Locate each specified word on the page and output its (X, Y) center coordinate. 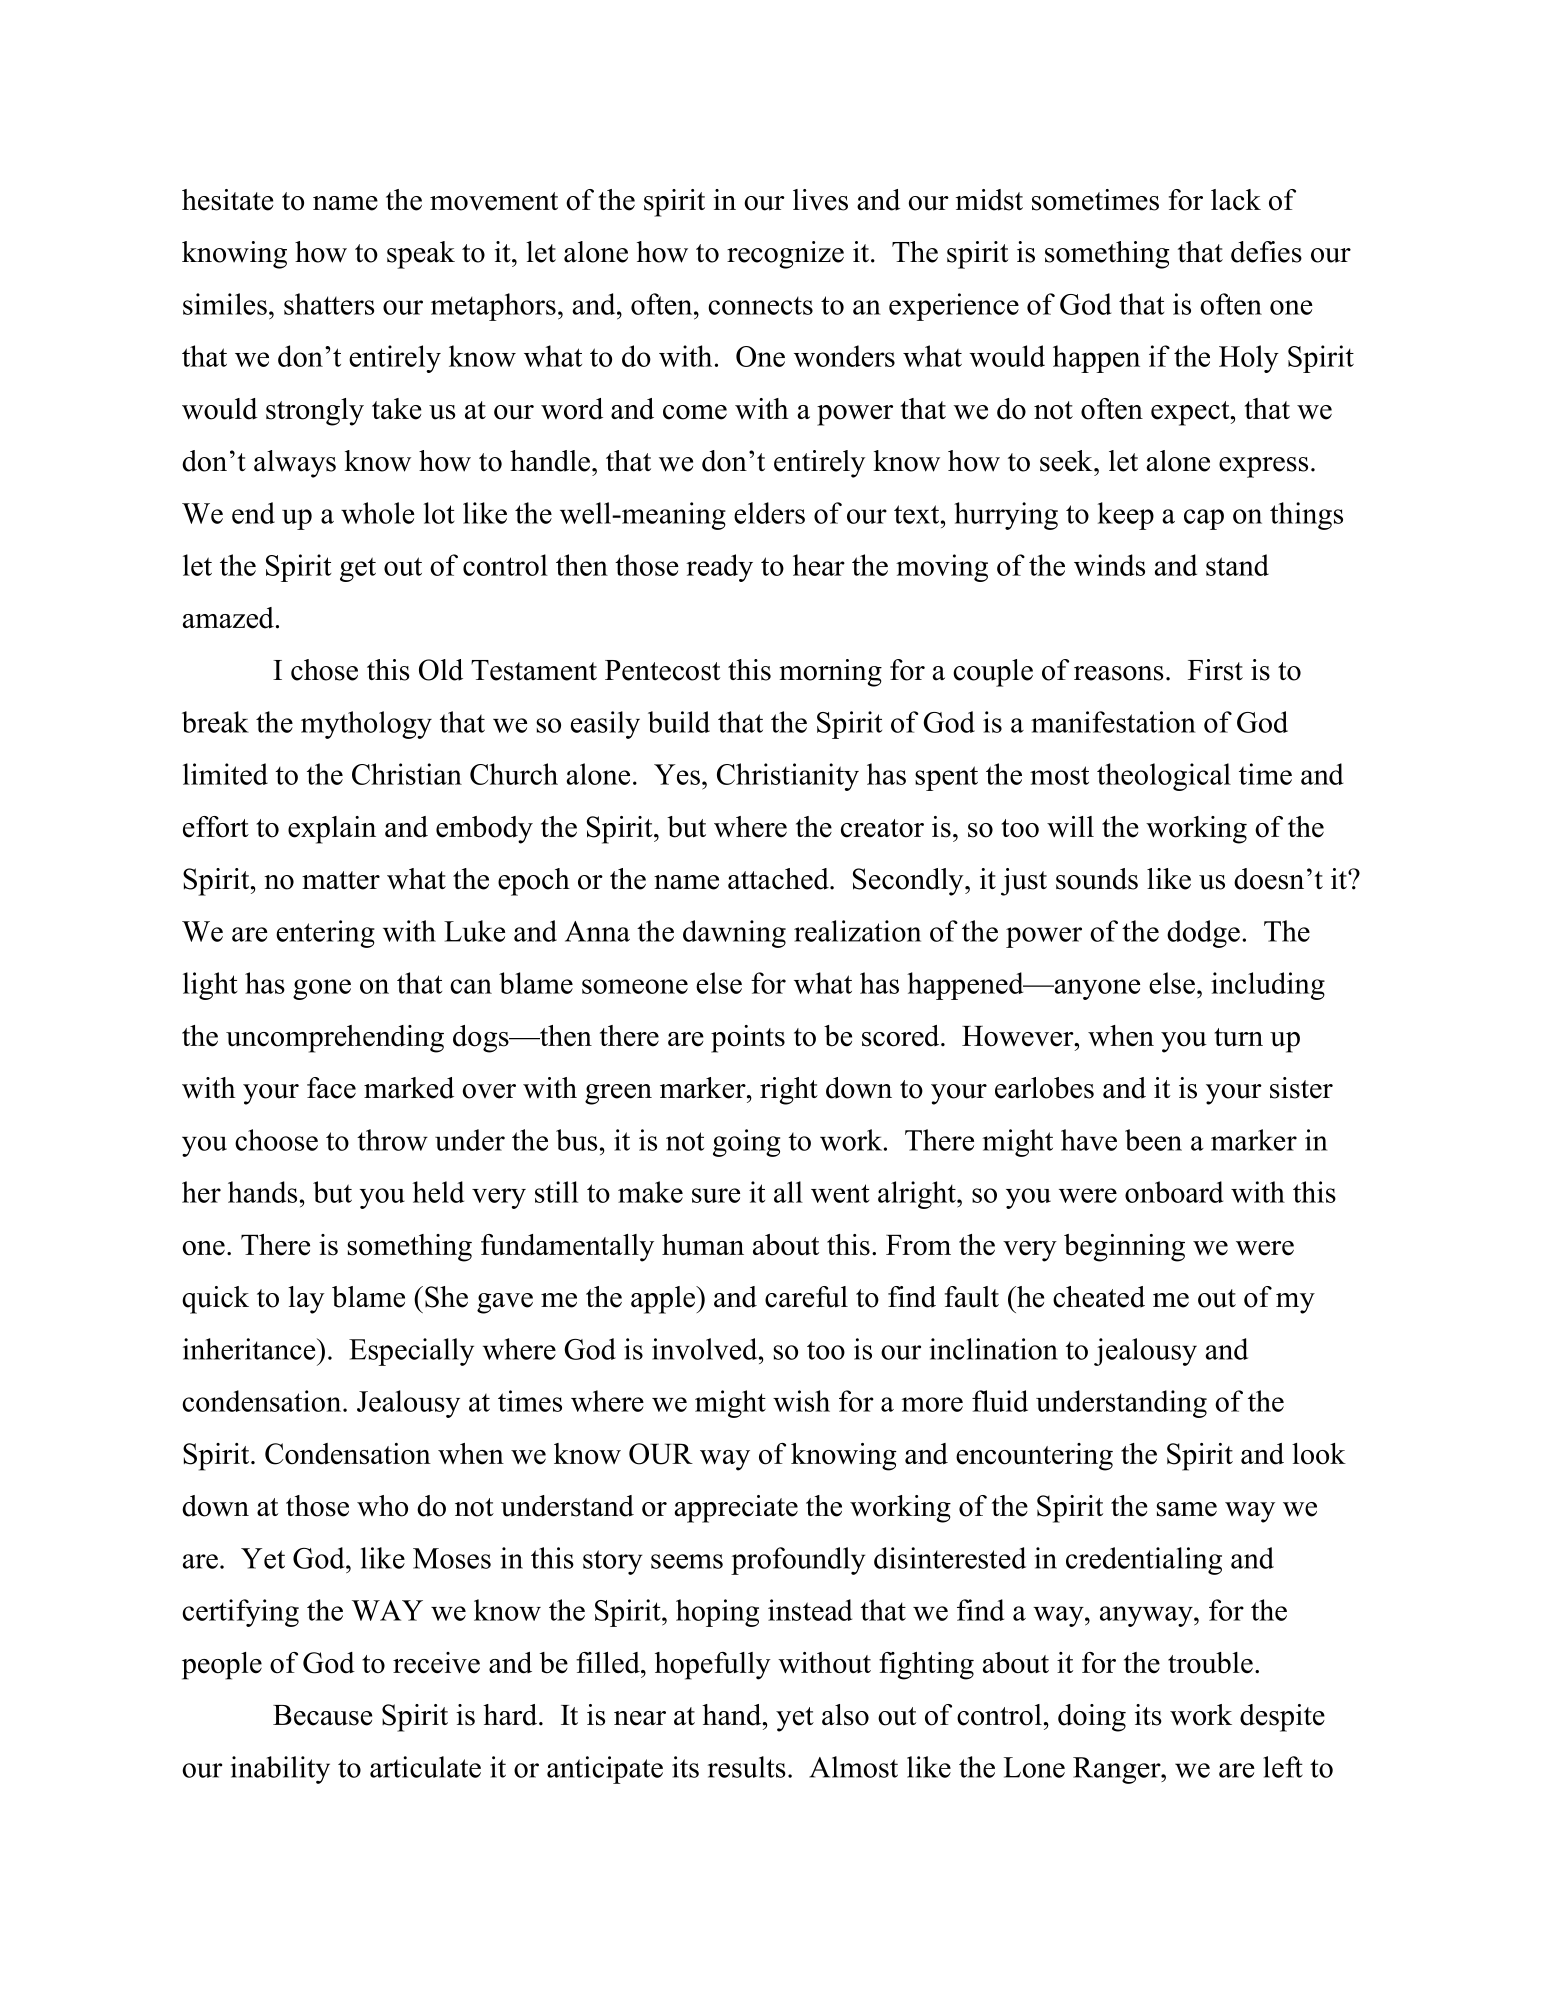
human (703, 1245)
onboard (1174, 1192)
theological (1164, 777)
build (679, 722)
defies (1266, 252)
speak (421, 255)
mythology (366, 725)
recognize (785, 255)
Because (322, 1715)
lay (306, 1300)
